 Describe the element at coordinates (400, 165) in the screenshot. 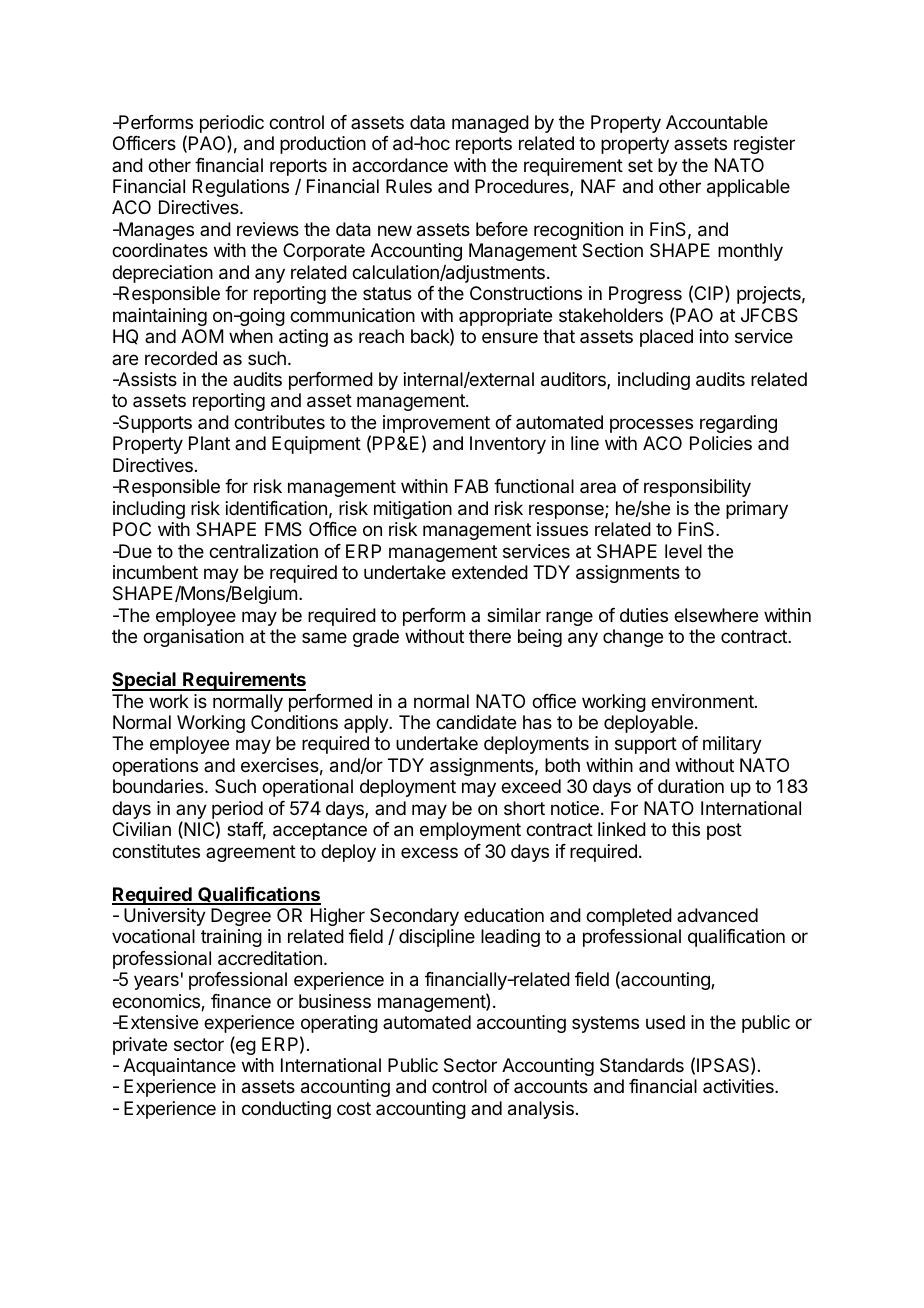

I see `accordance` at that location.
